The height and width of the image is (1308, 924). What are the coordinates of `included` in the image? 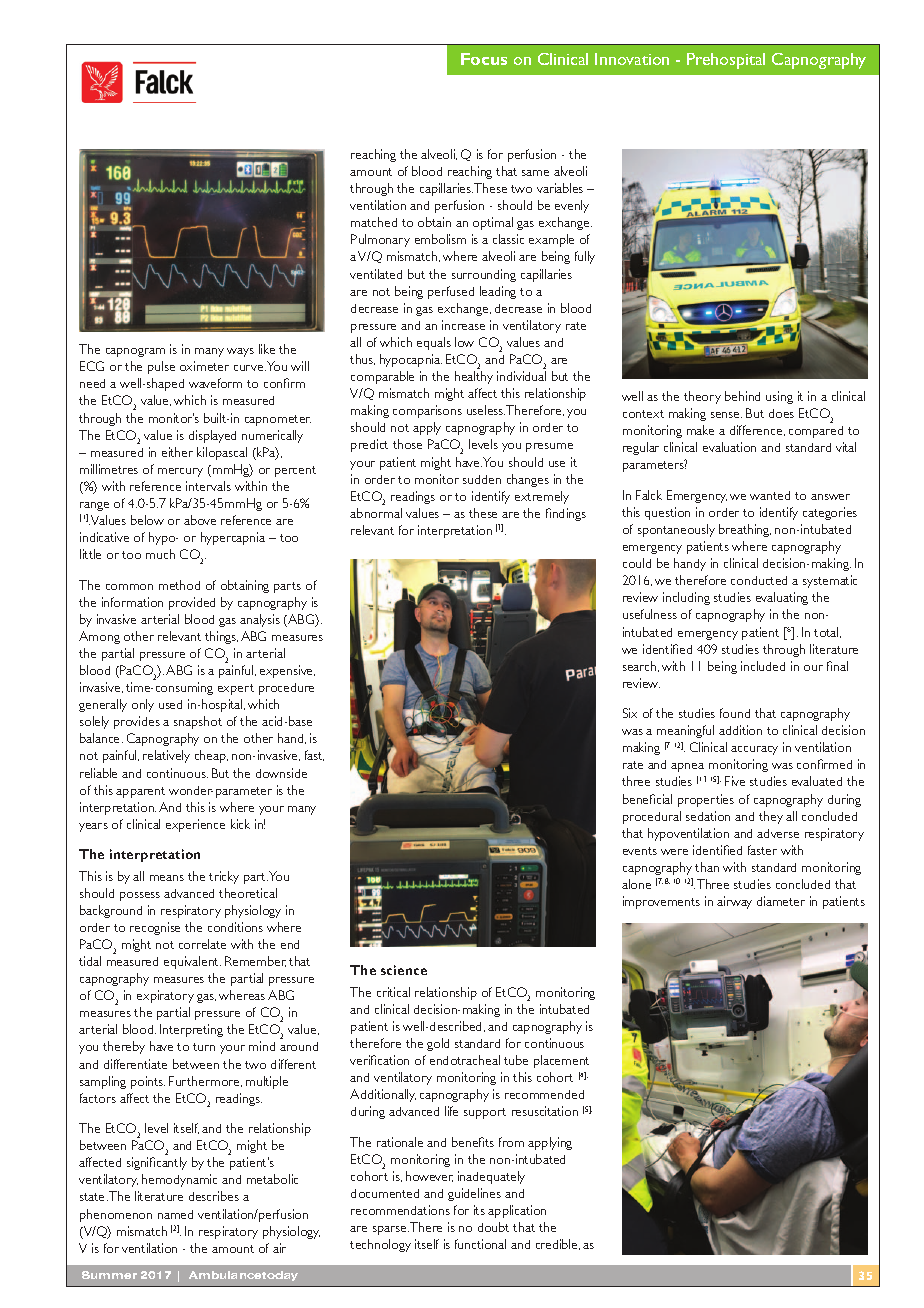 It's located at (763, 666).
